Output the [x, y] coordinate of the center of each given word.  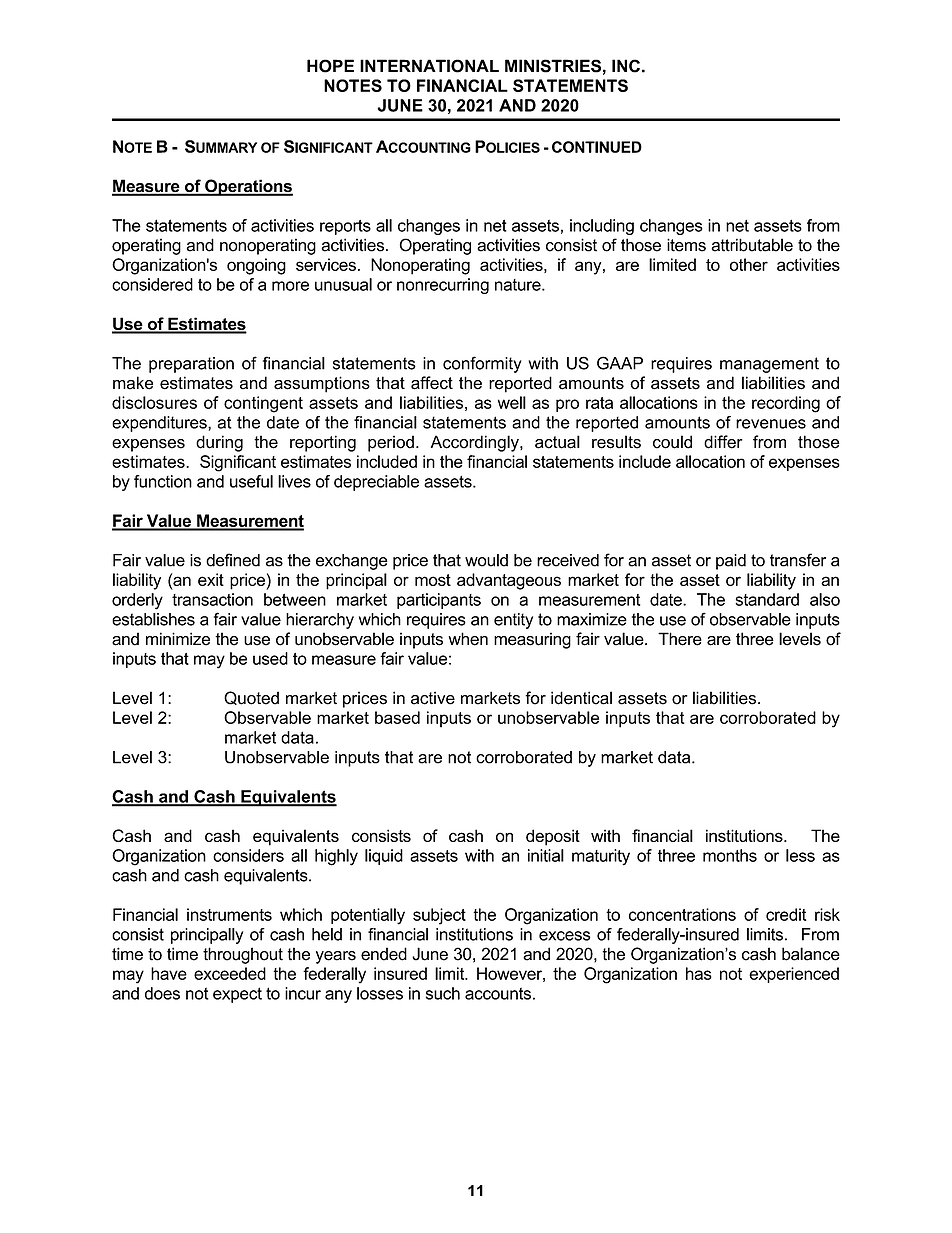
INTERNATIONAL [429, 66]
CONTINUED [597, 147]
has [699, 973]
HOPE [330, 66]
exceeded [230, 973]
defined [233, 560]
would [486, 560]
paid [731, 562]
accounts [498, 993]
